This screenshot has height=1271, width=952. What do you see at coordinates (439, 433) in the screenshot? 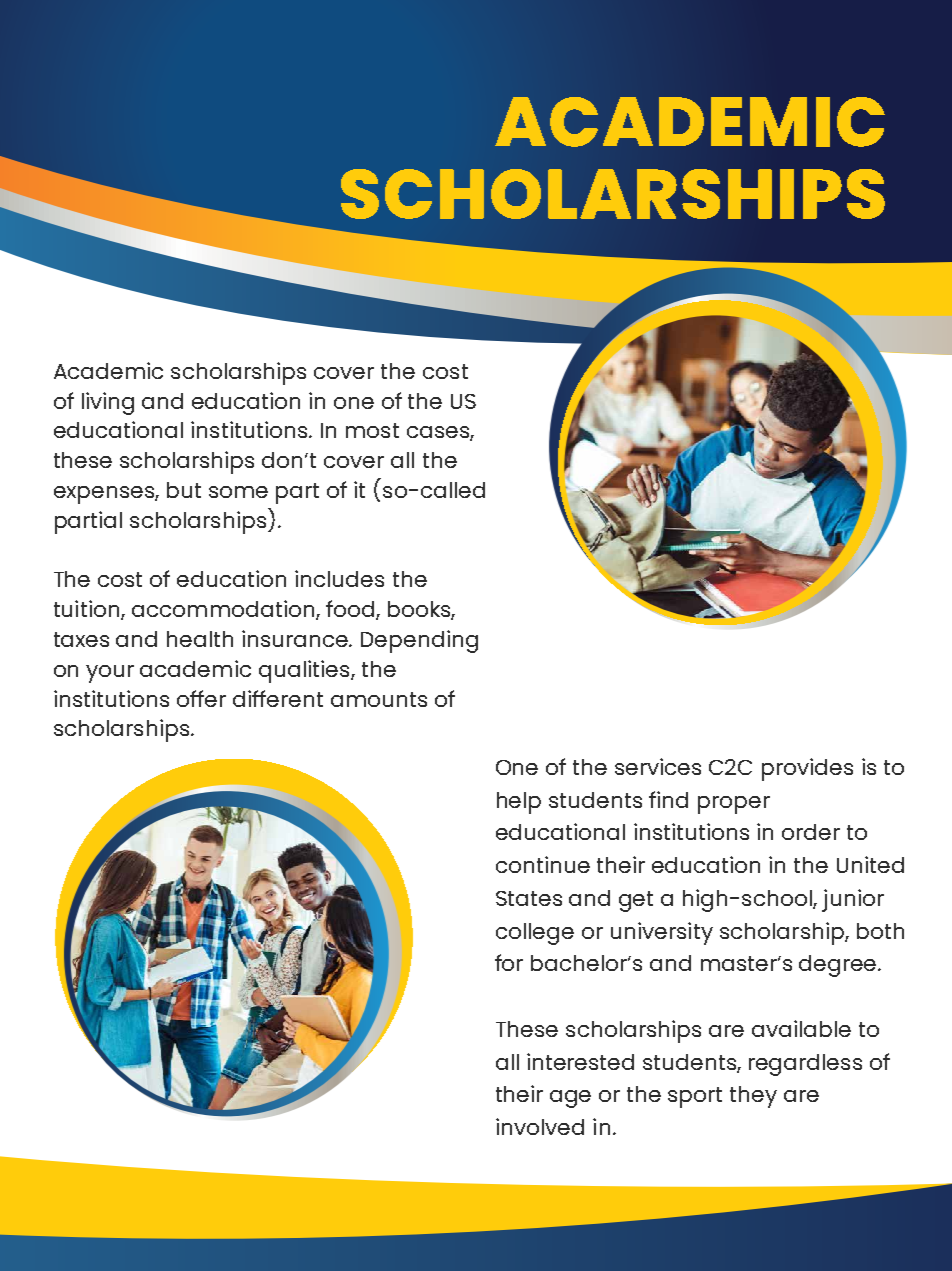
I see `cases` at bounding box center [439, 433].
